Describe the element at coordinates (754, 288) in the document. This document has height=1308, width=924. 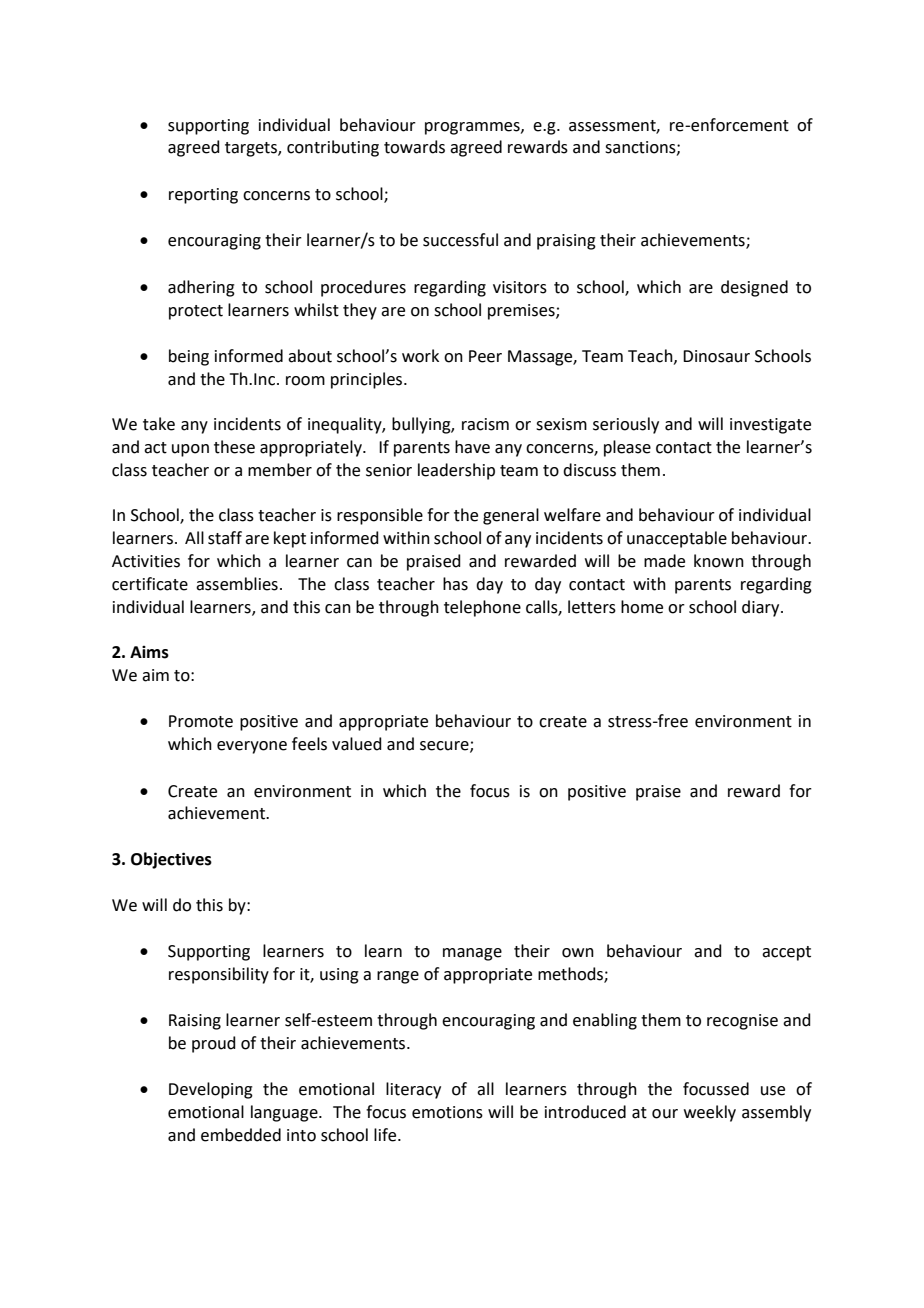
I see `designed` at that location.
